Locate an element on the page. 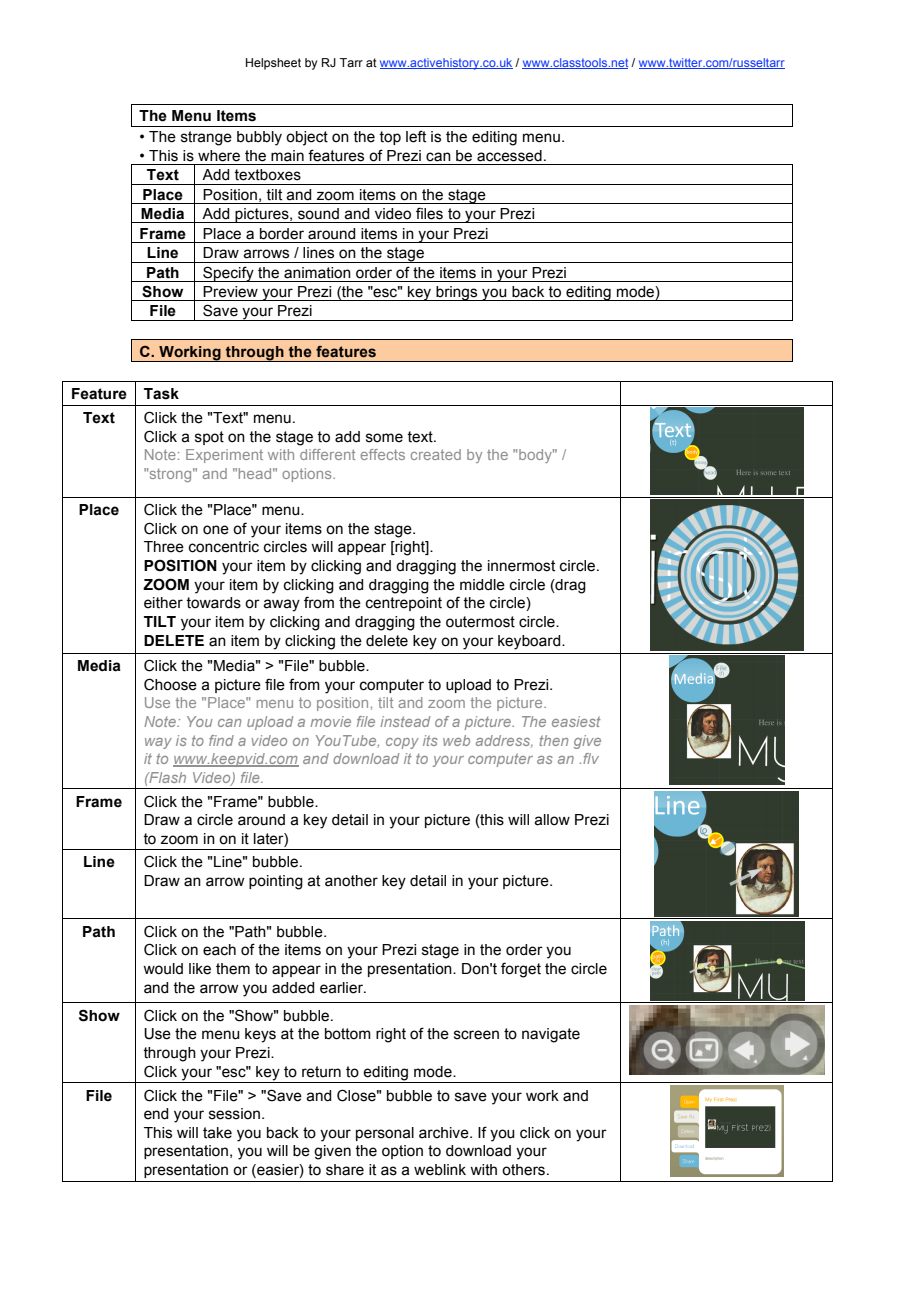  accessed is located at coordinates (509, 156).
